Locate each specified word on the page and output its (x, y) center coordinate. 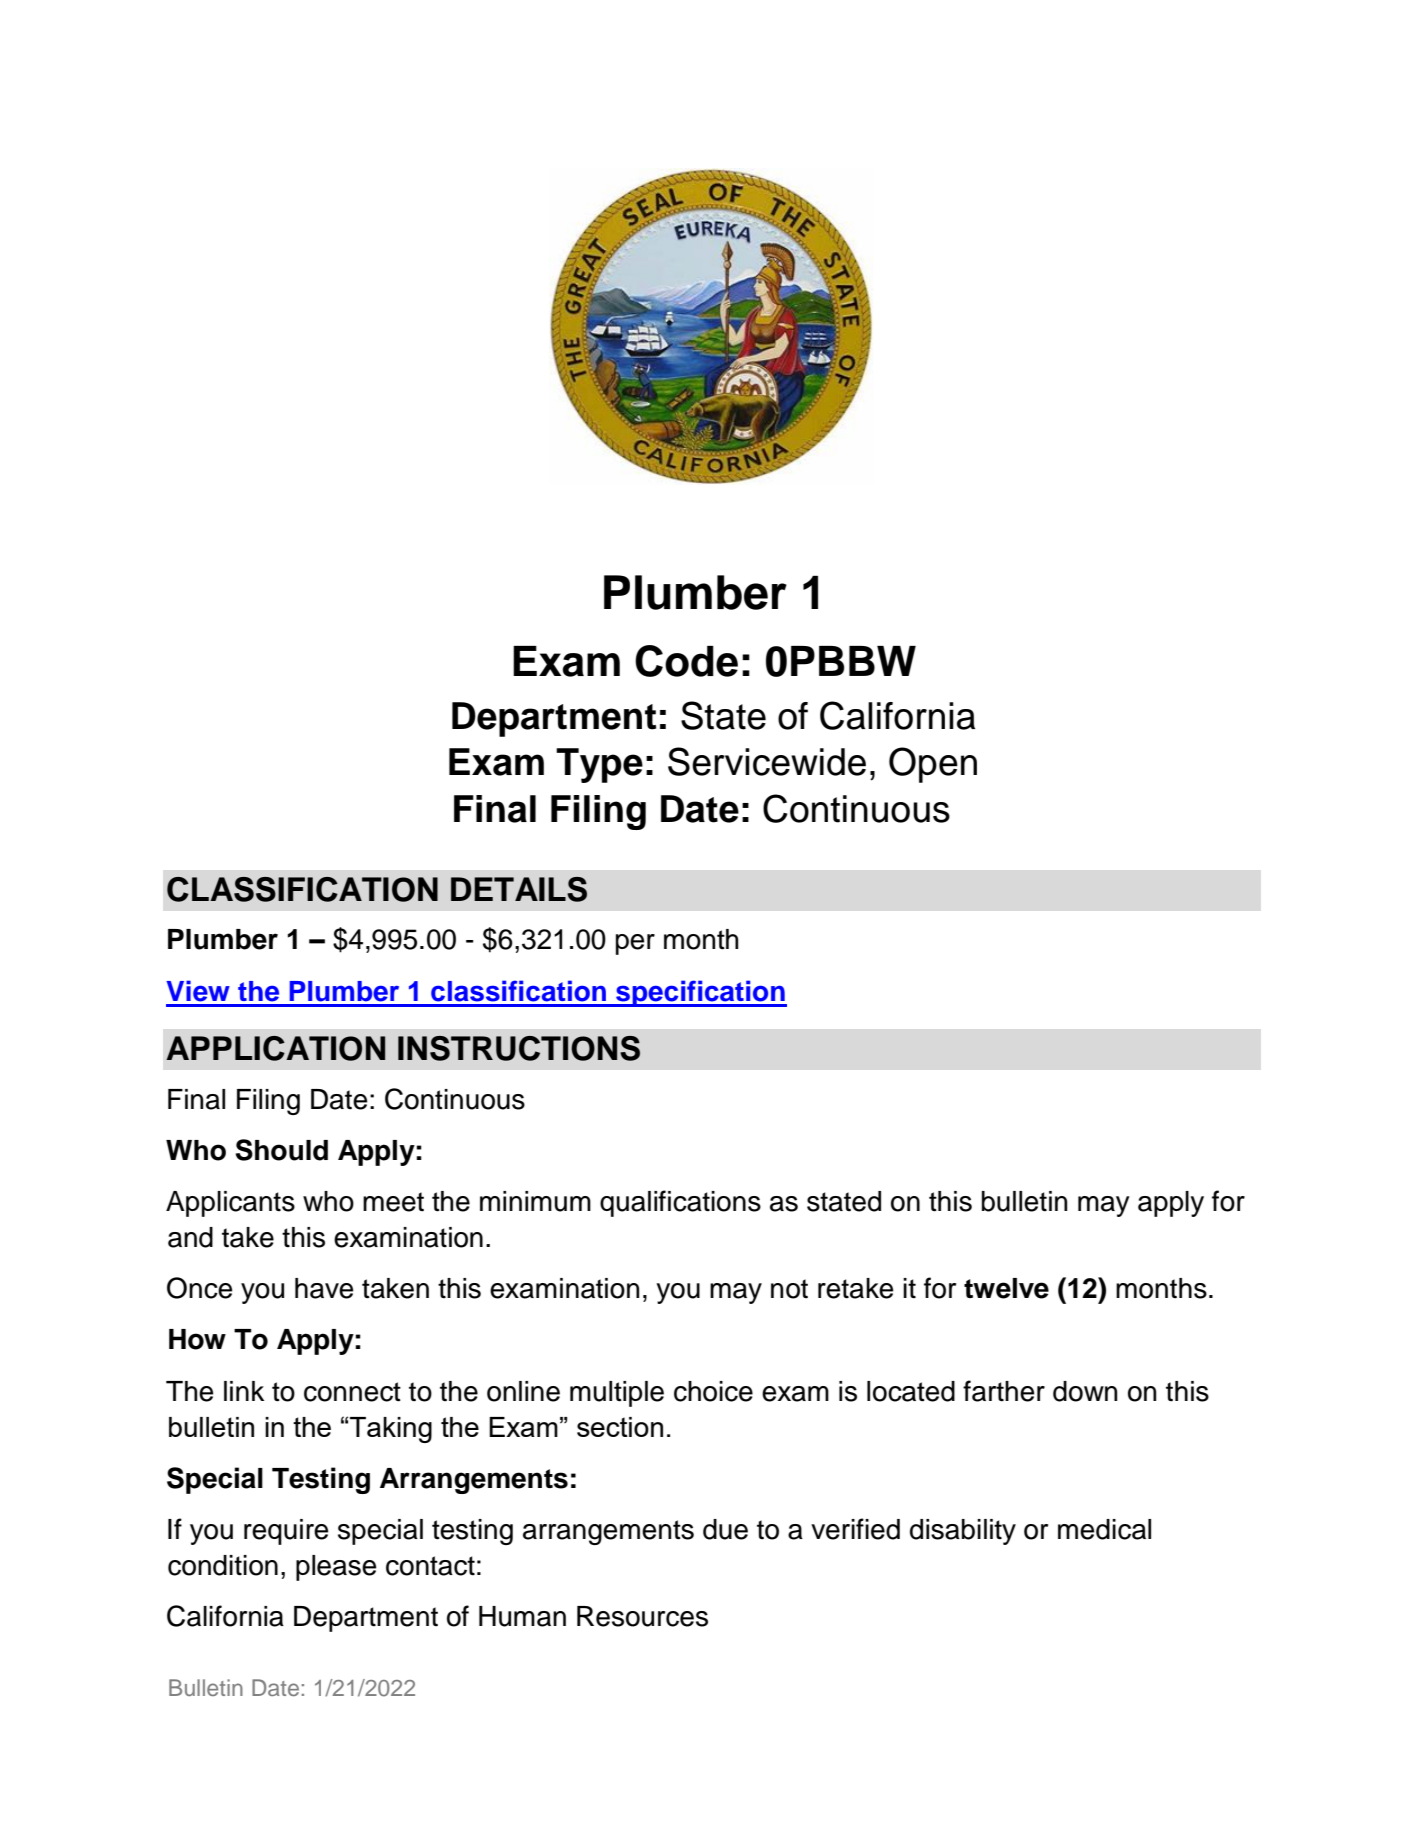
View (198, 991)
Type (599, 765)
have (324, 1288)
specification (700, 993)
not (789, 1289)
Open (933, 765)
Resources (642, 1616)
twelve (1006, 1288)
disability (963, 1532)
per (635, 944)
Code (686, 661)
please (336, 1568)
